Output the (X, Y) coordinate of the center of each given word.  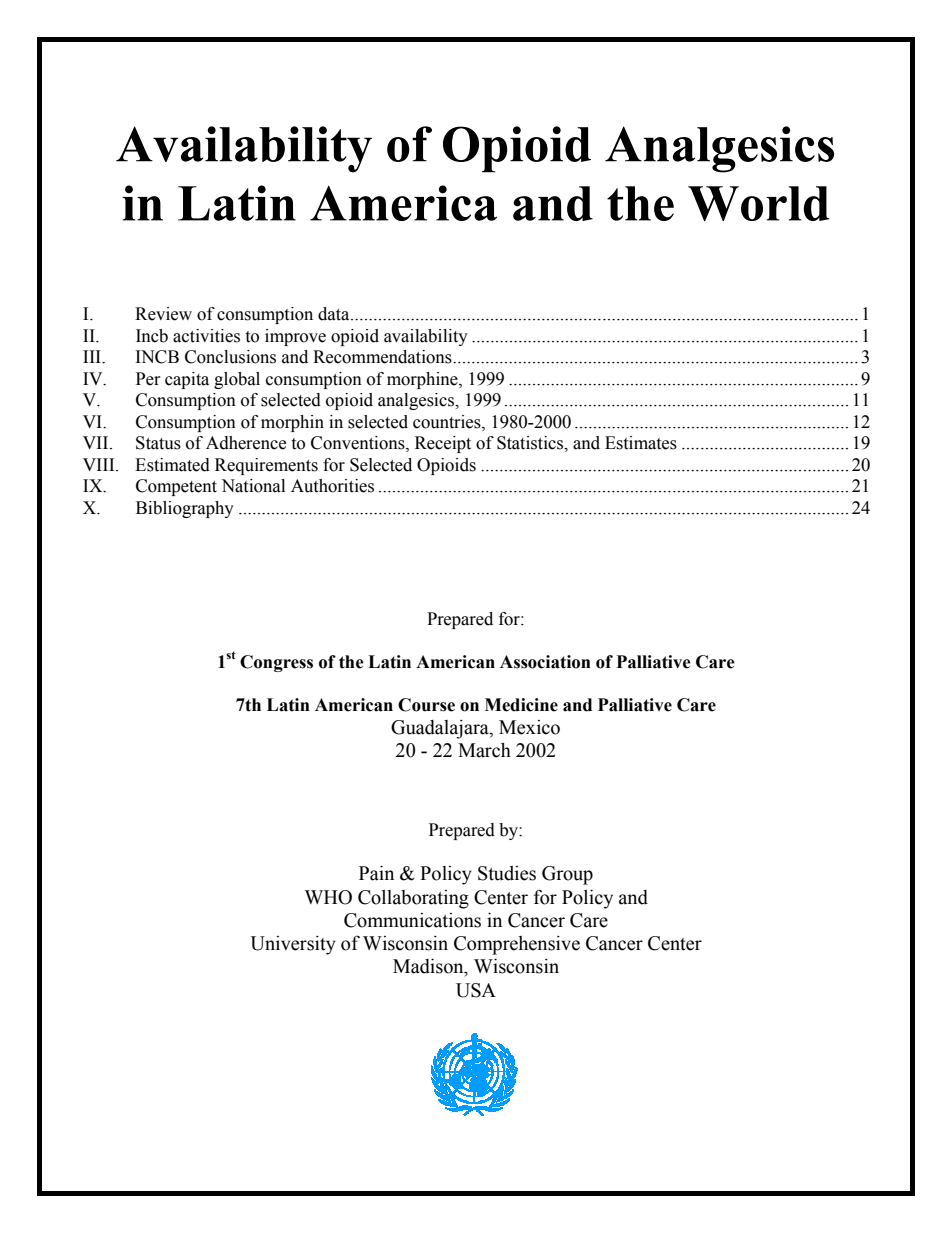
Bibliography (185, 509)
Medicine (521, 705)
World (759, 203)
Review (163, 314)
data (335, 314)
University (293, 945)
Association (545, 662)
